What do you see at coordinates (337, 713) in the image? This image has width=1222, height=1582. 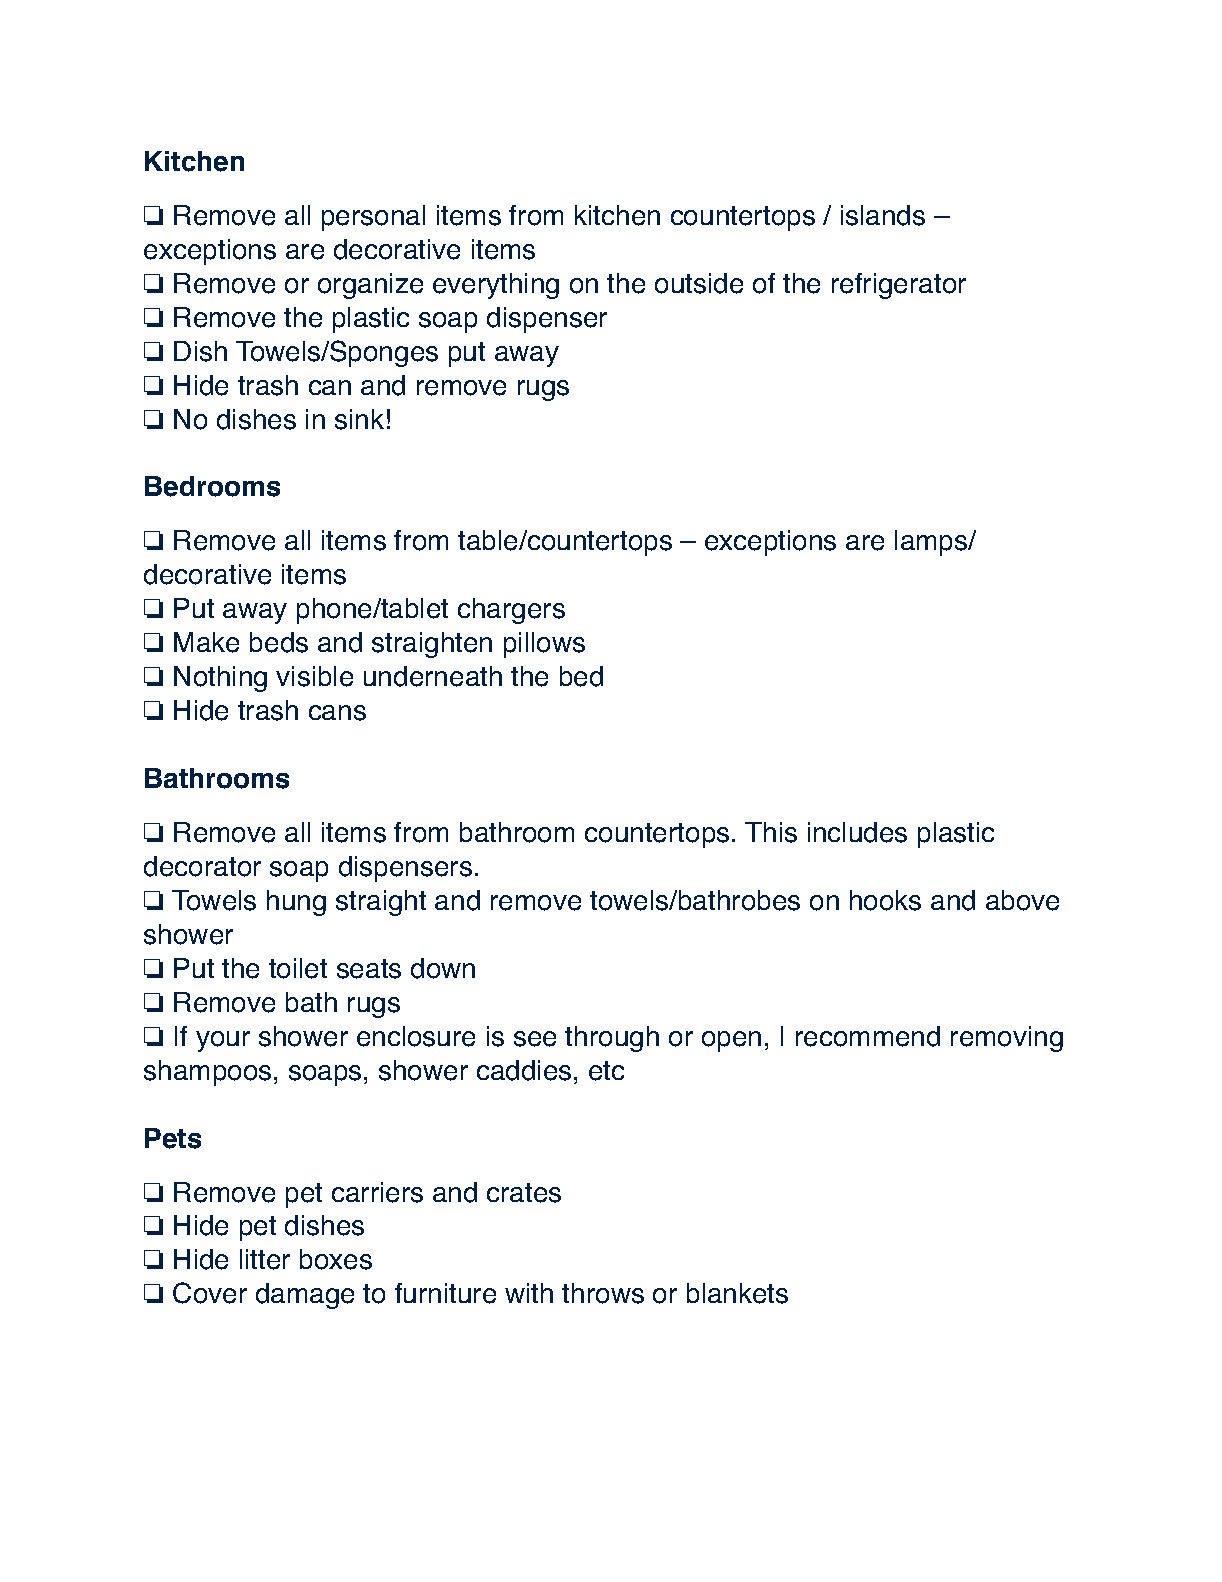 I see `cans` at bounding box center [337, 713].
